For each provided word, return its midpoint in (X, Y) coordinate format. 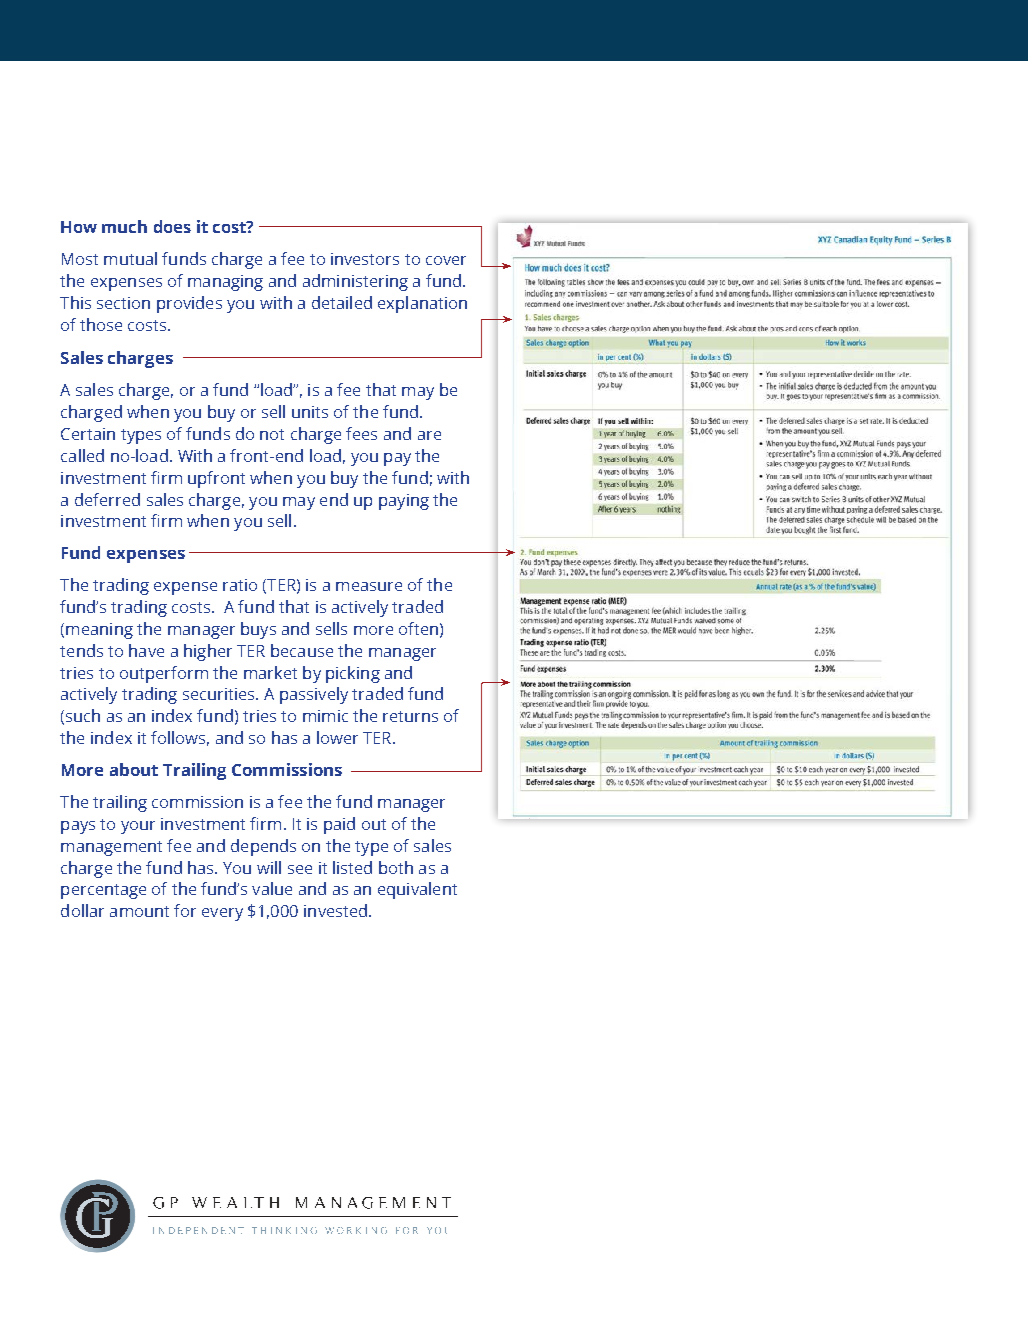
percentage (103, 891)
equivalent (417, 890)
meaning (99, 631)
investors (365, 259)
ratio (240, 585)
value (272, 888)
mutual (130, 258)
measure (369, 586)
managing (225, 283)
